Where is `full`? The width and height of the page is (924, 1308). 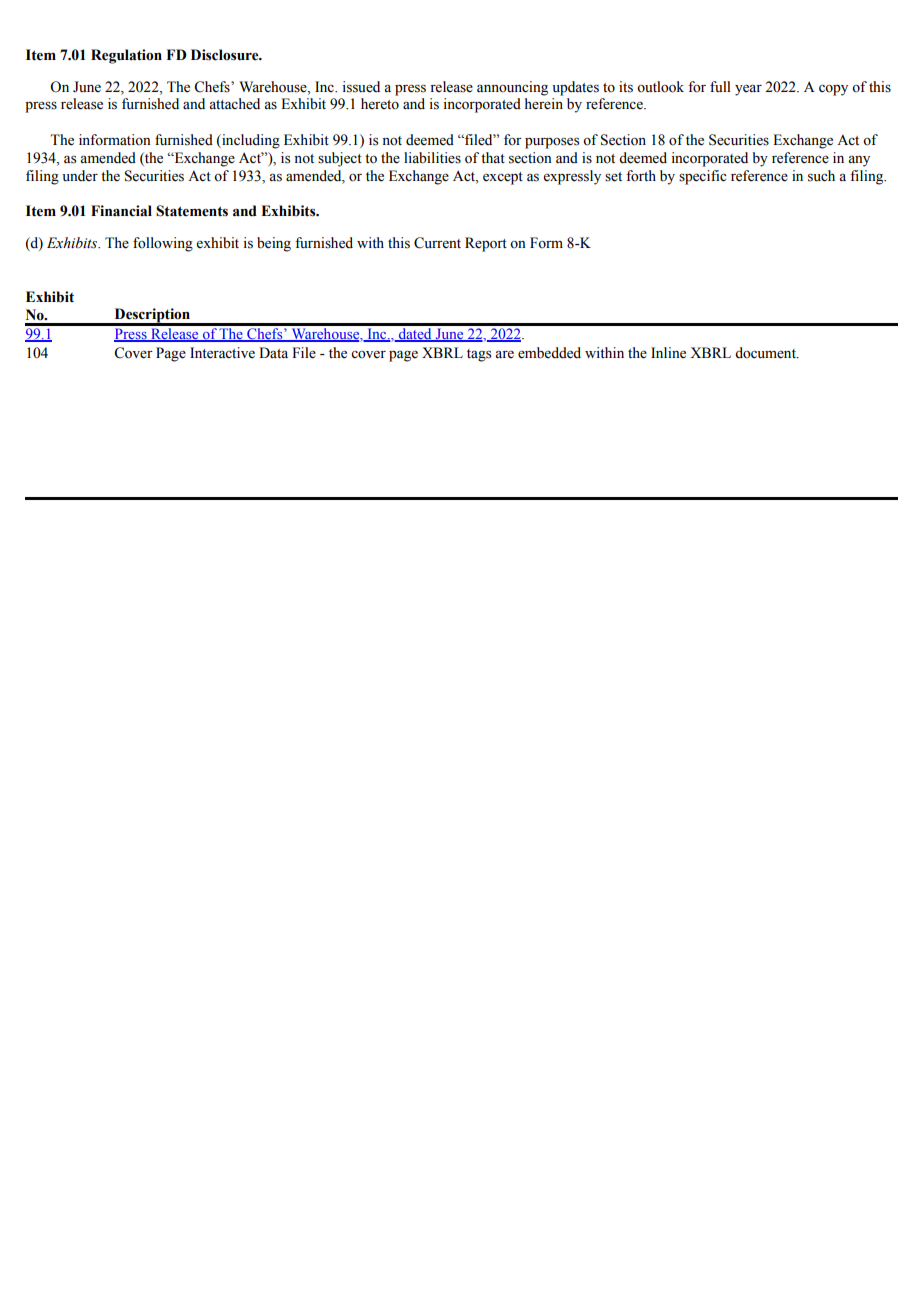
full is located at coordinates (720, 86).
